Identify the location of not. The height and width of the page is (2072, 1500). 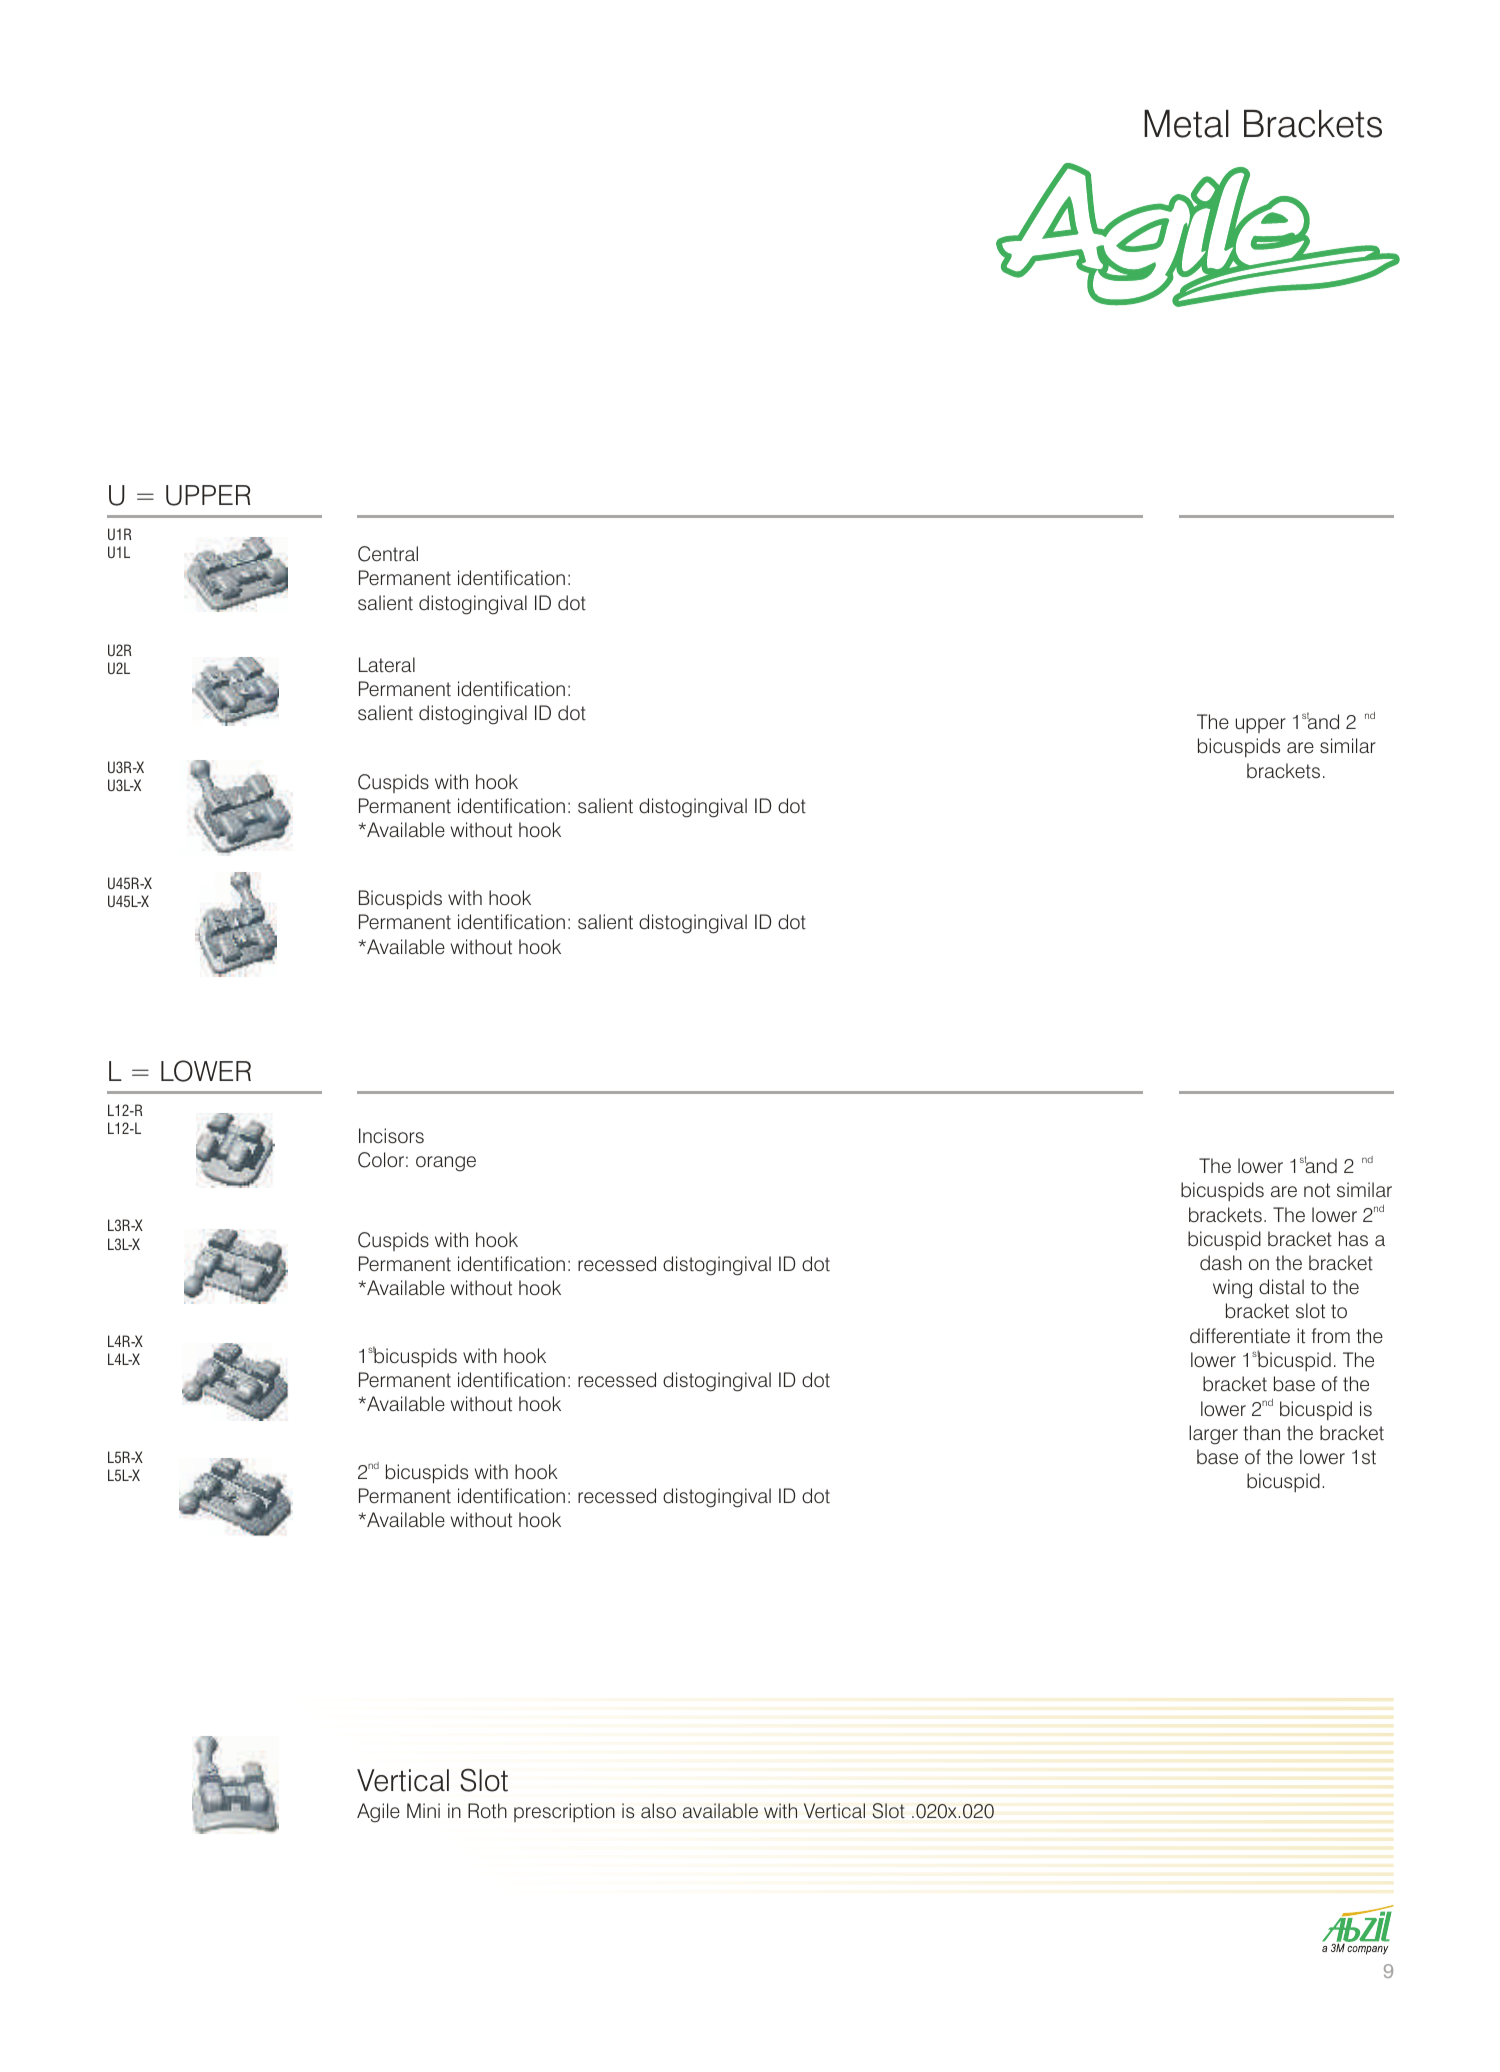
(1317, 1190).
